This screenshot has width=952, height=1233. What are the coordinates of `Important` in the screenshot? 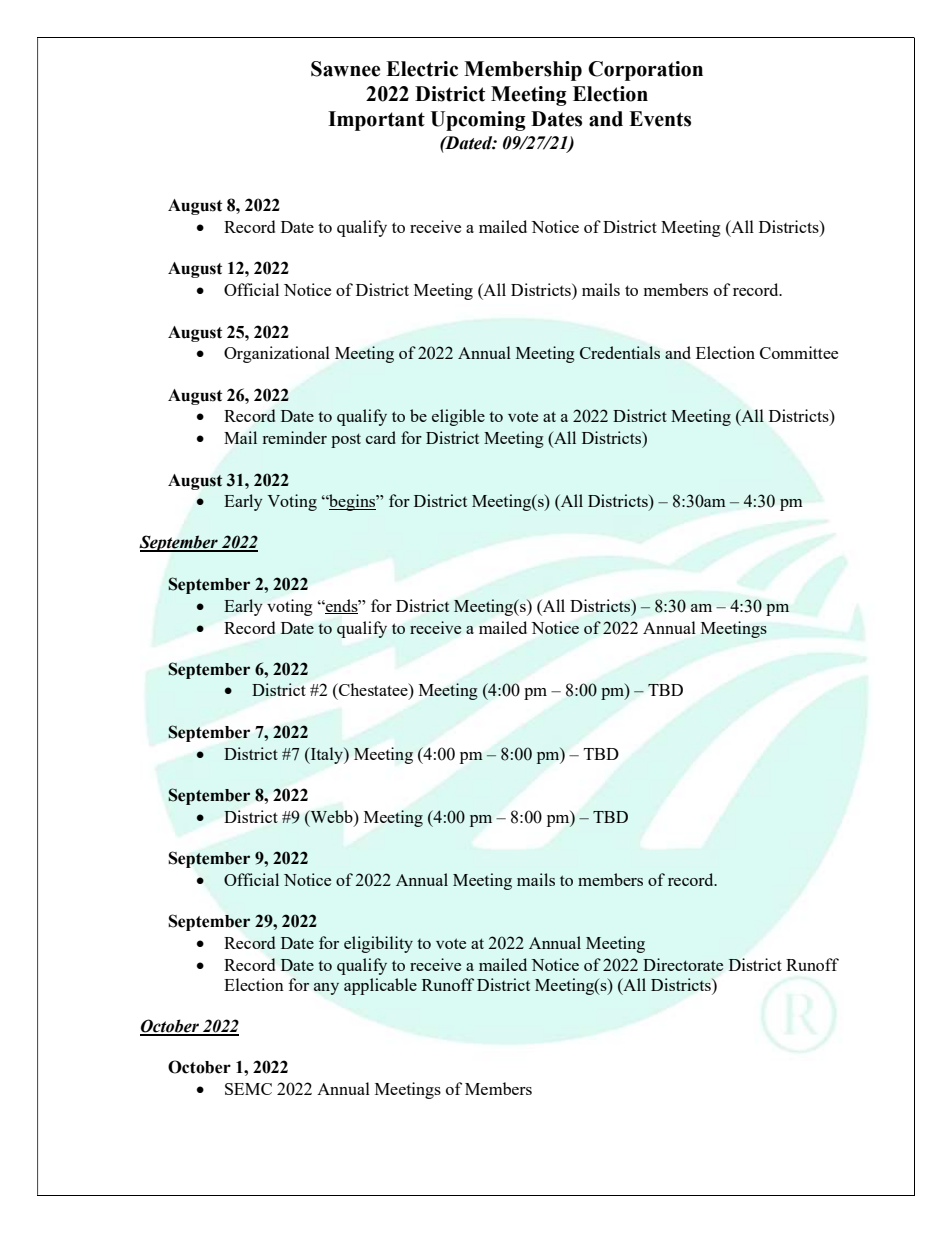 It's located at (376, 121).
